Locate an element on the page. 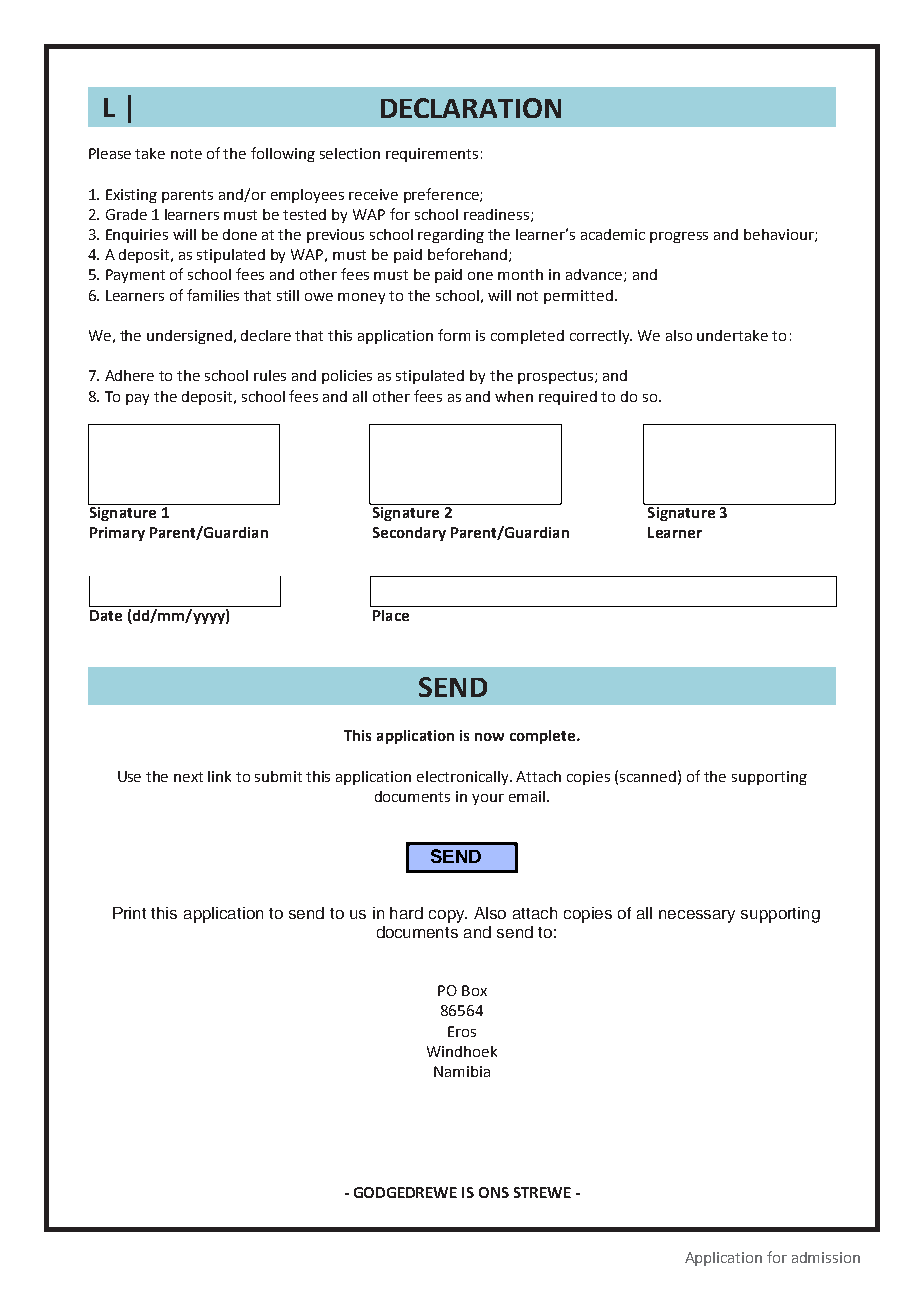 The height and width of the document is (1307, 924). ONS is located at coordinates (494, 1192).
